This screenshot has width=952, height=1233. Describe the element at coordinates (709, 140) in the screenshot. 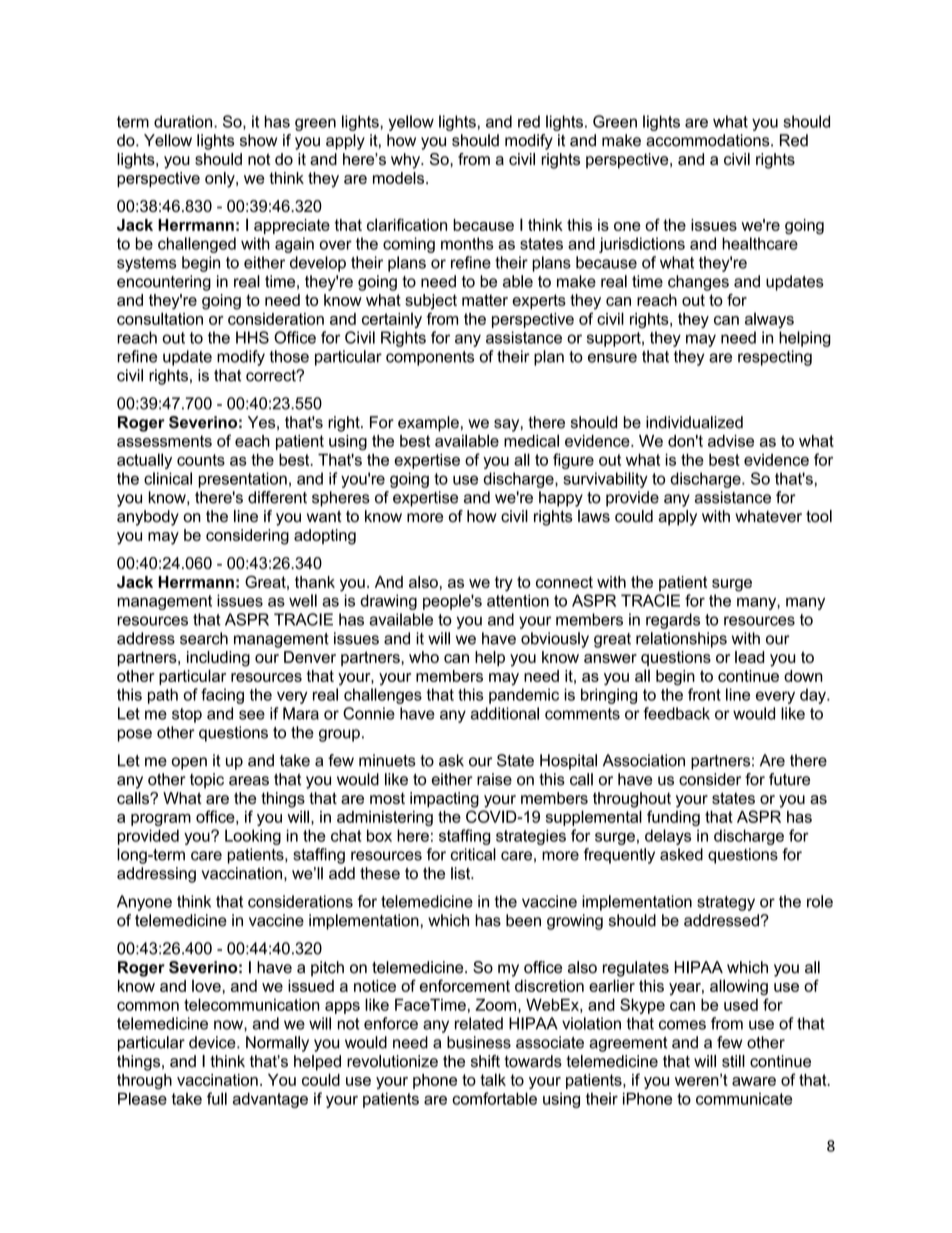

I see `accommodations` at that location.
